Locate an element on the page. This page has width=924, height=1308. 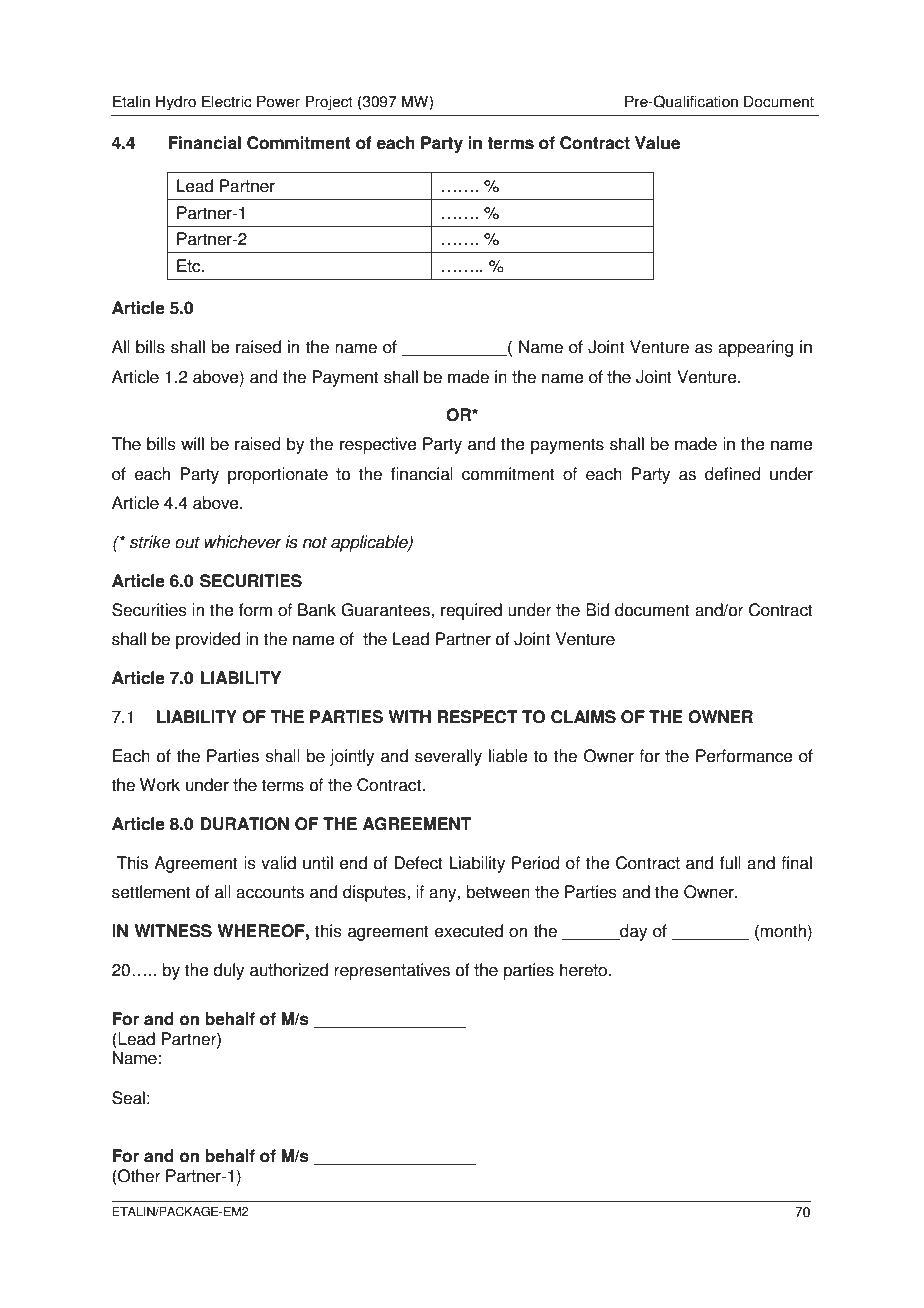
Electric is located at coordinates (227, 101).
